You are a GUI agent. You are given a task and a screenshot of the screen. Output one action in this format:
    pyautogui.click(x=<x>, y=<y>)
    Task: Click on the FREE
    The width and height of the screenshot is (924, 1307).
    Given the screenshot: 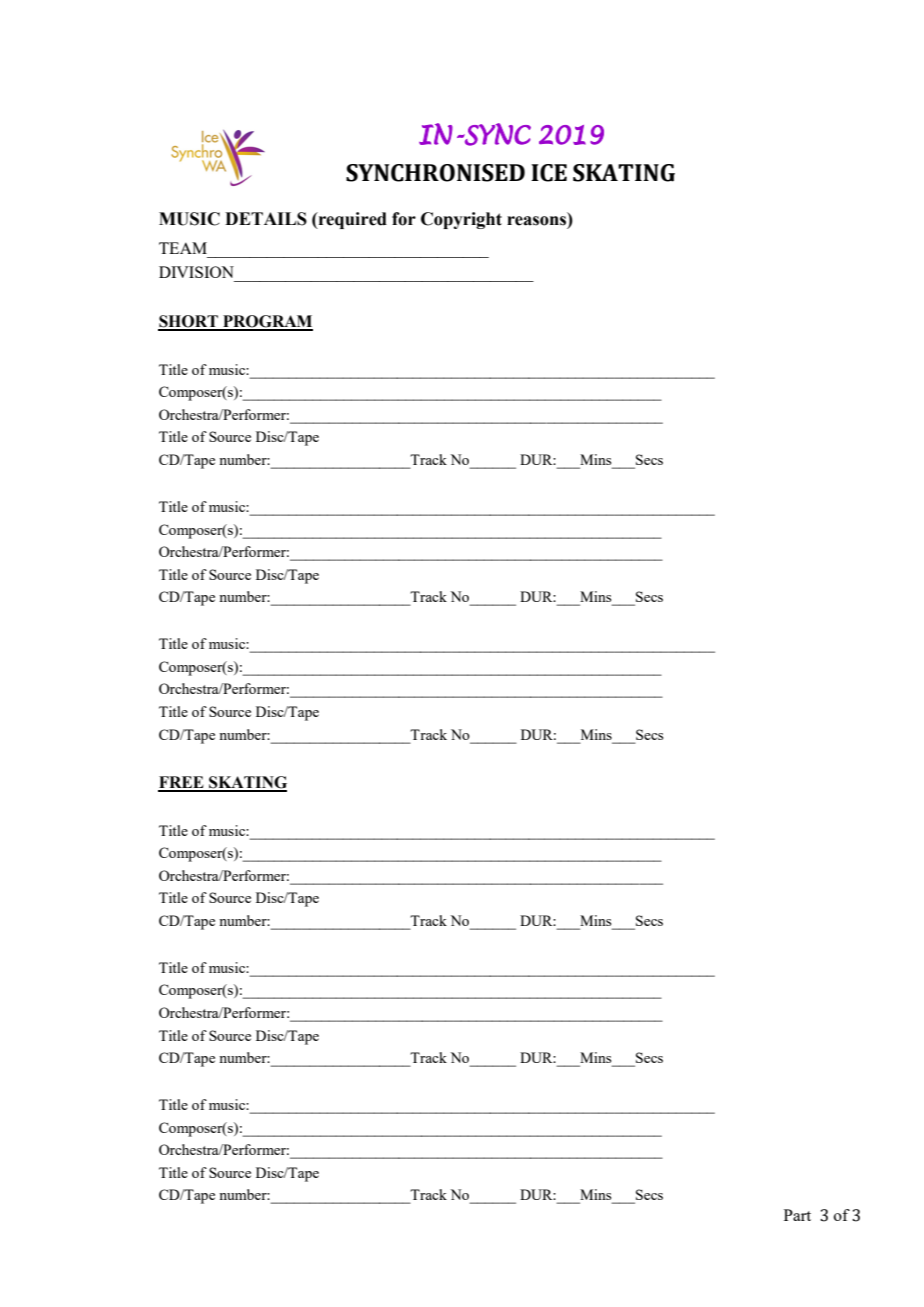 What is the action you would take?
    pyautogui.click(x=182, y=783)
